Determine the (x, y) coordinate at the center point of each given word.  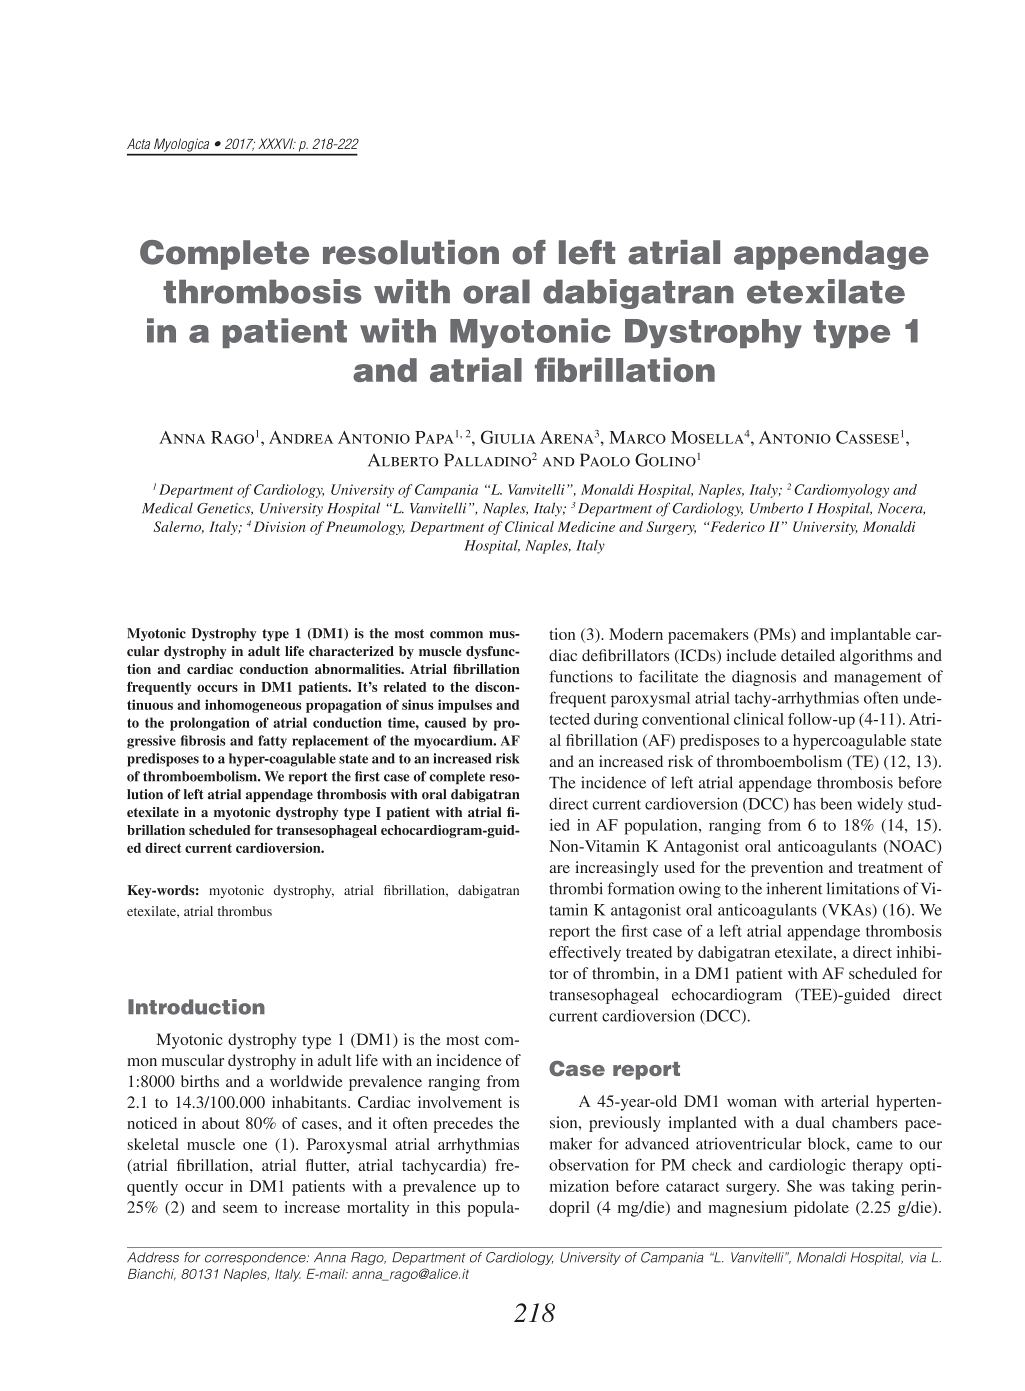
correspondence (256, 1258)
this (448, 1207)
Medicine (586, 526)
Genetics (225, 509)
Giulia (508, 437)
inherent (794, 888)
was (832, 1187)
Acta (138, 143)
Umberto (776, 508)
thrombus (245, 911)
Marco (637, 437)
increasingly (617, 869)
